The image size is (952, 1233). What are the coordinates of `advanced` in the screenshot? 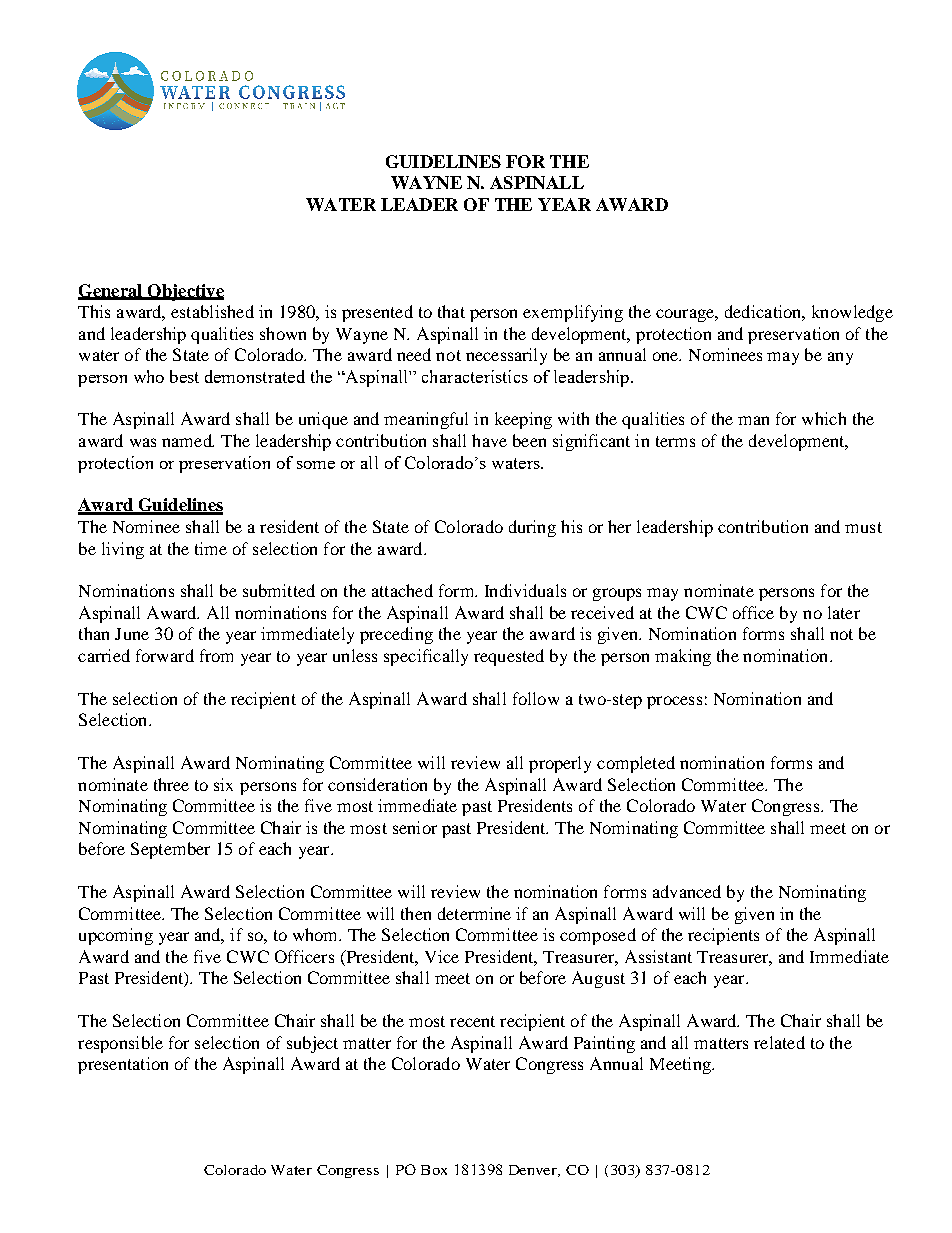 It's located at (687, 891).
